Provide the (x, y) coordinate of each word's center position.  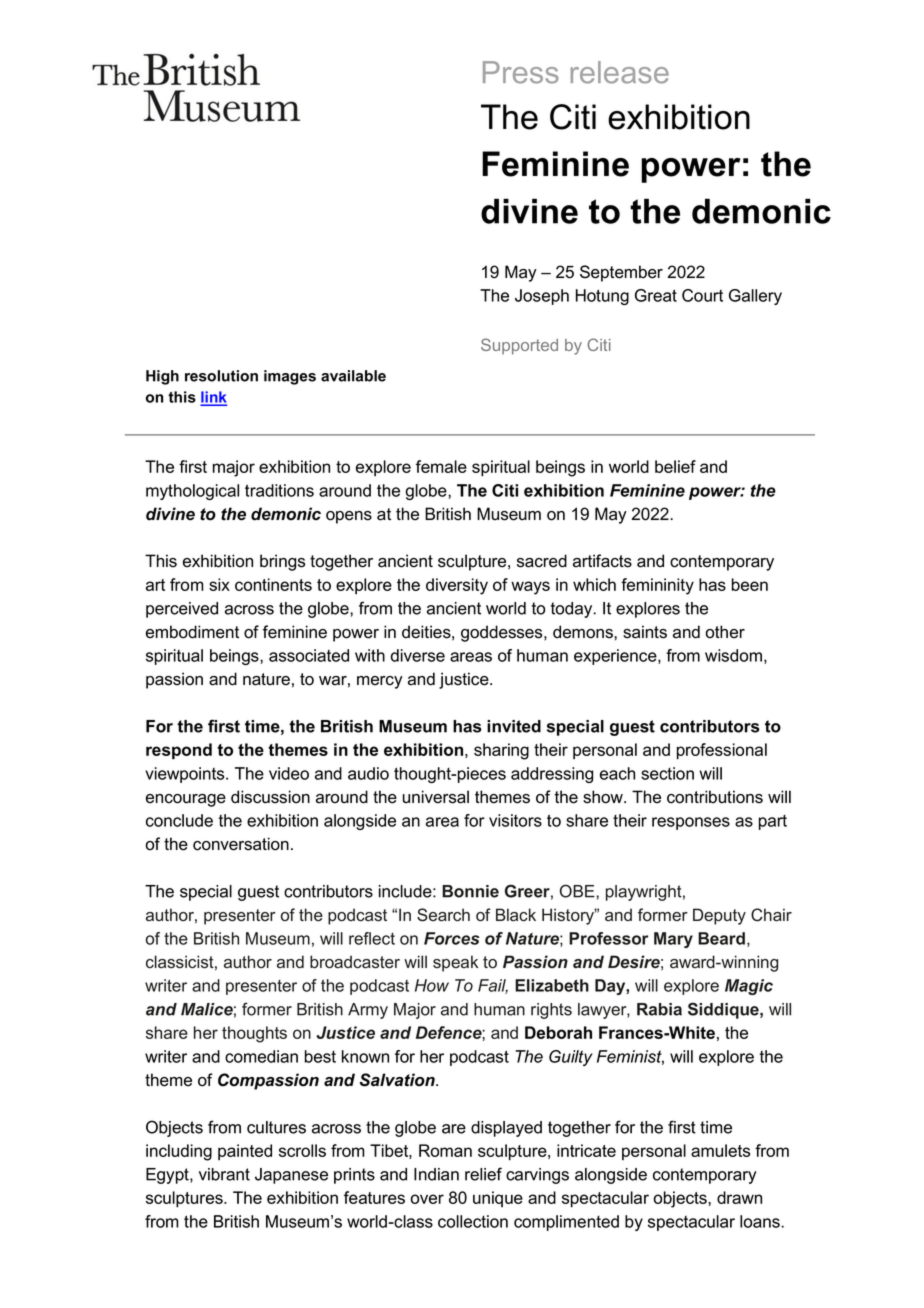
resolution (221, 376)
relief (483, 1174)
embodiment (192, 632)
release (620, 72)
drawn (739, 1197)
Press (521, 72)
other (725, 632)
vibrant (224, 1174)
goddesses (503, 633)
